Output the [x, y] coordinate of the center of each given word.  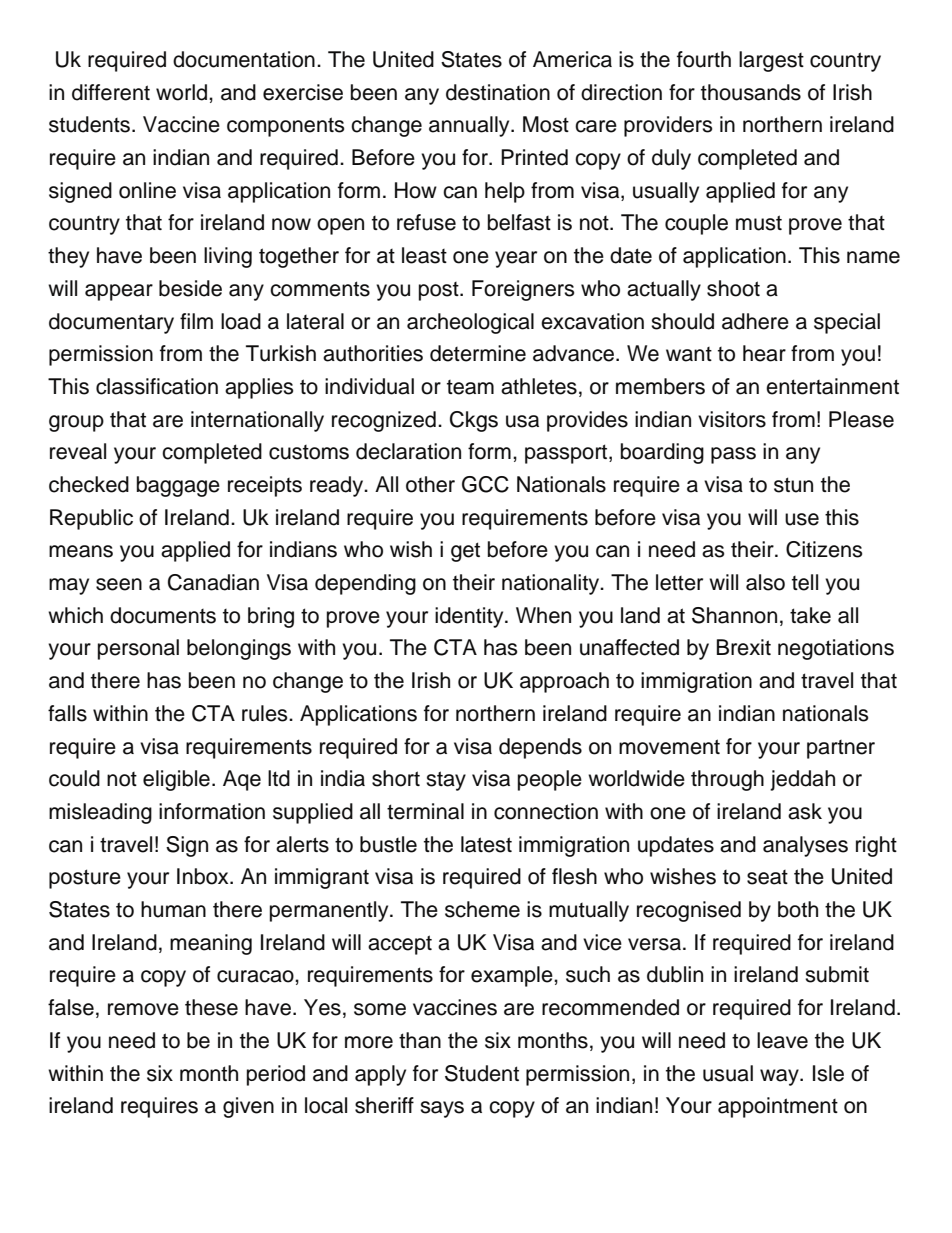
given [248, 1107]
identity [470, 617]
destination [498, 92]
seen [119, 584]
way [780, 1077]
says [442, 1109]
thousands [751, 92]
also [765, 582]
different [111, 92]
